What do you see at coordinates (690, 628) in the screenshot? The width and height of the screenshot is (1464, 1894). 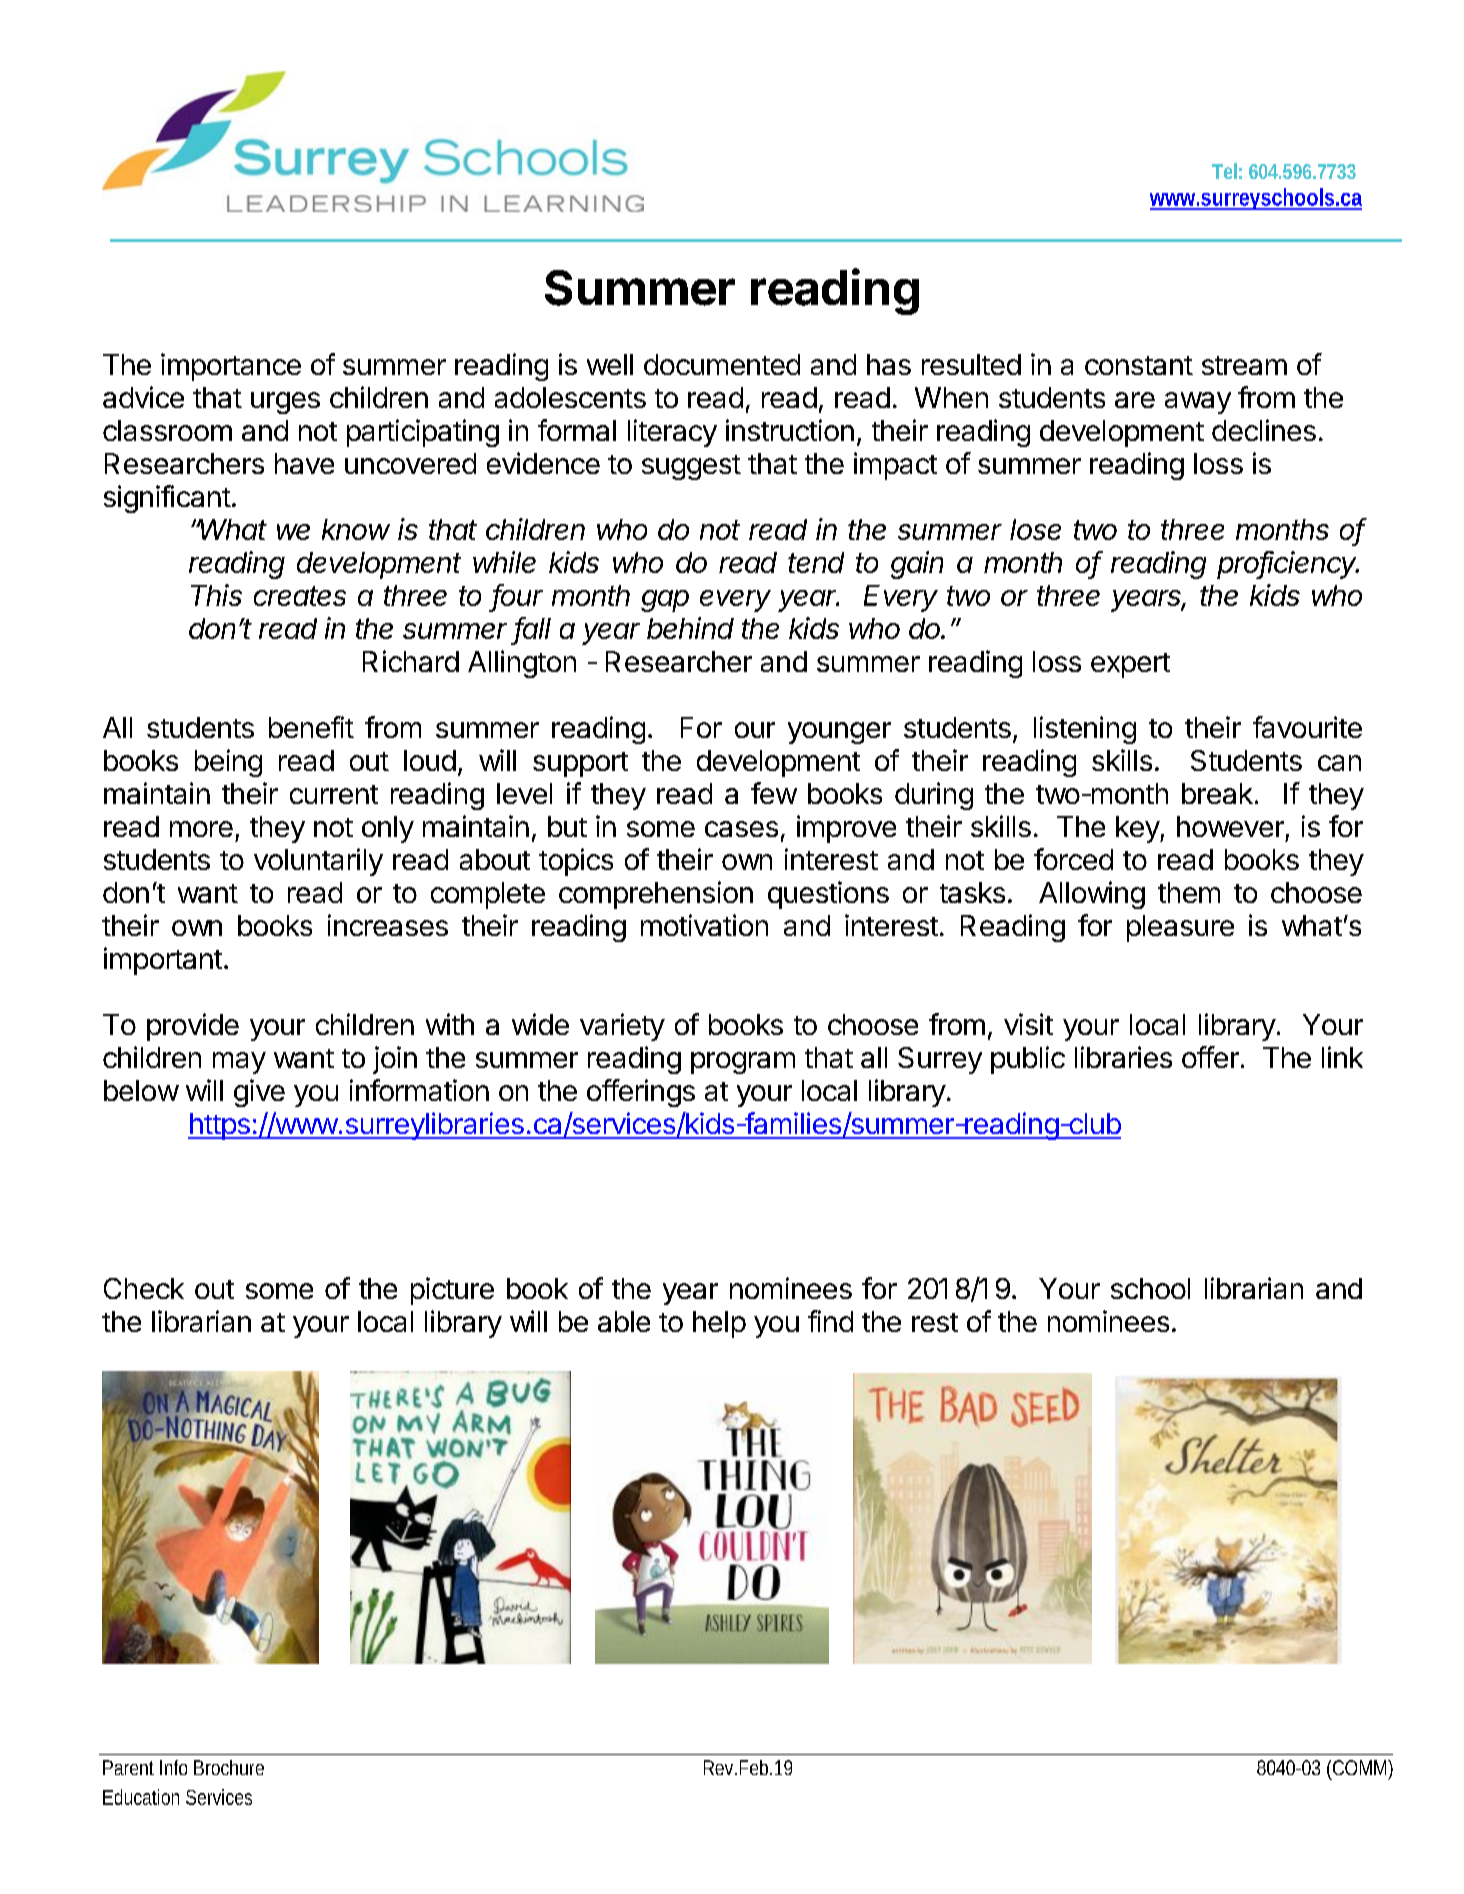 I see `behind` at bounding box center [690, 628].
